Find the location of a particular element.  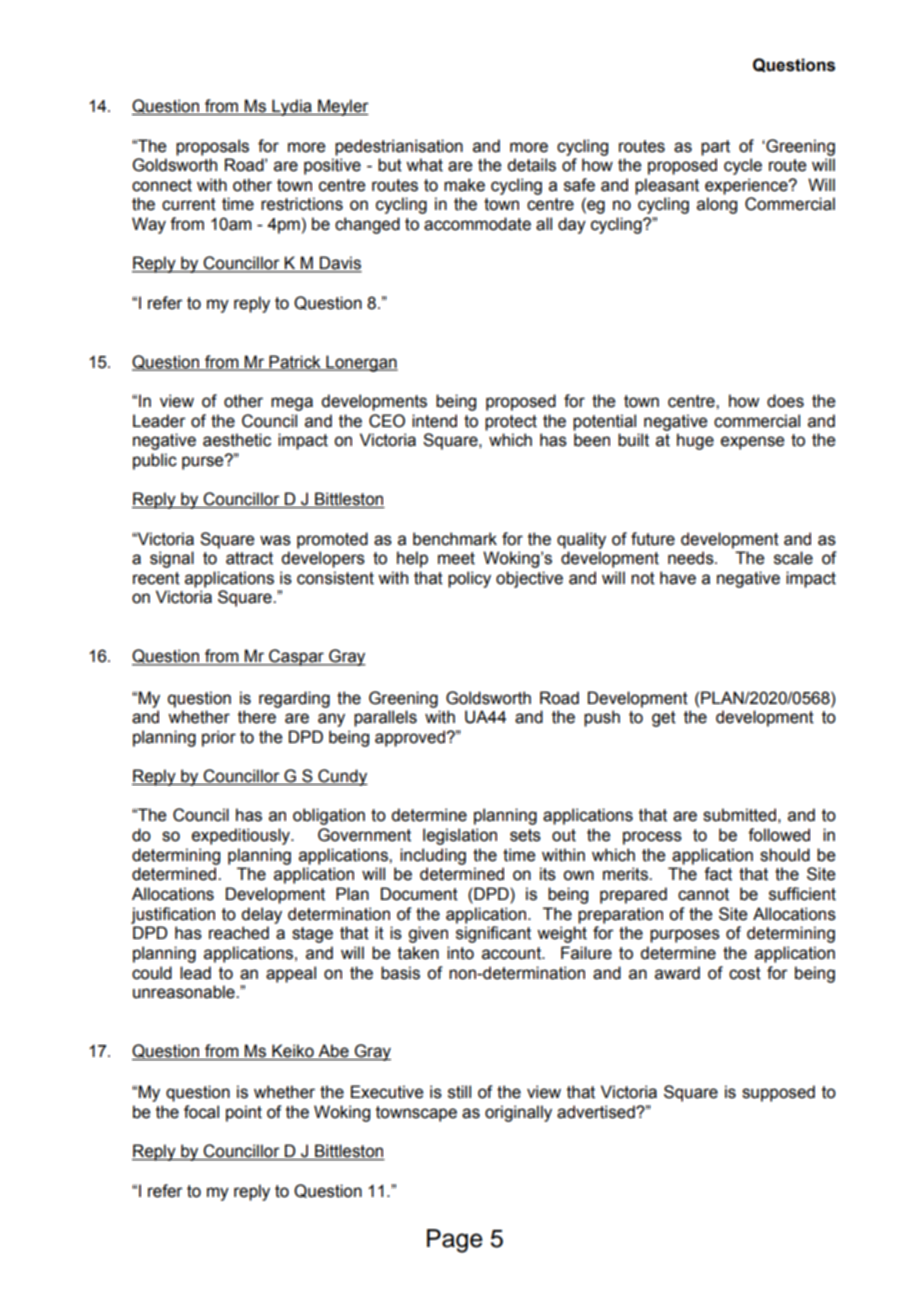

get is located at coordinates (664, 719).
